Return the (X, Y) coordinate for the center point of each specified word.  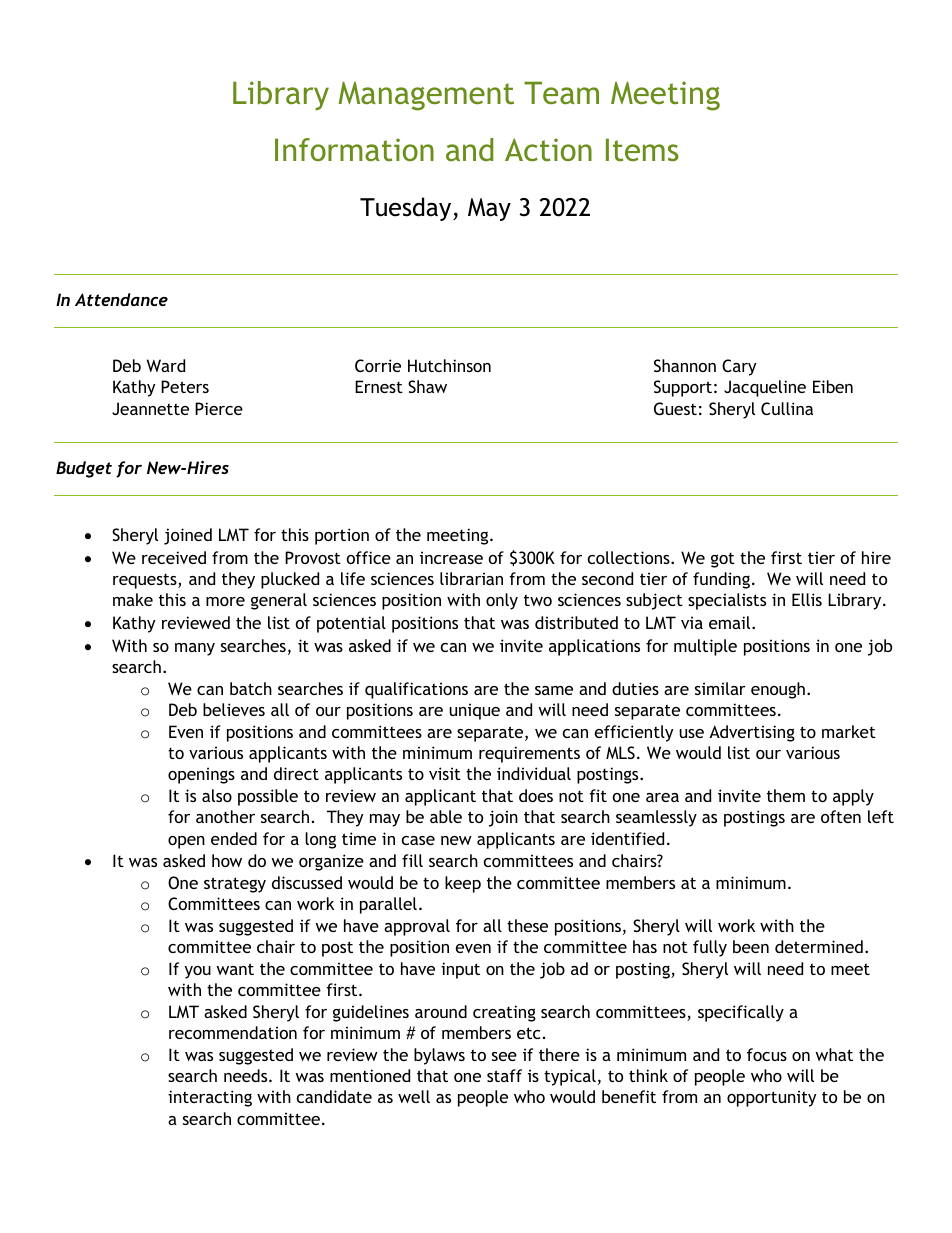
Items (642, 149)
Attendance (121, 299)
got (723, 560)
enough (778, 690)
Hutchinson (449, 365)
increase (451, 557)
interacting (210, 1098)
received (174, 557)
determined (819, 946)
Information (354, 149)
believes (234, 709)
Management (426, 96)
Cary (739, 367)
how (227, 860)
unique (474, 711)
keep (463, 884)
